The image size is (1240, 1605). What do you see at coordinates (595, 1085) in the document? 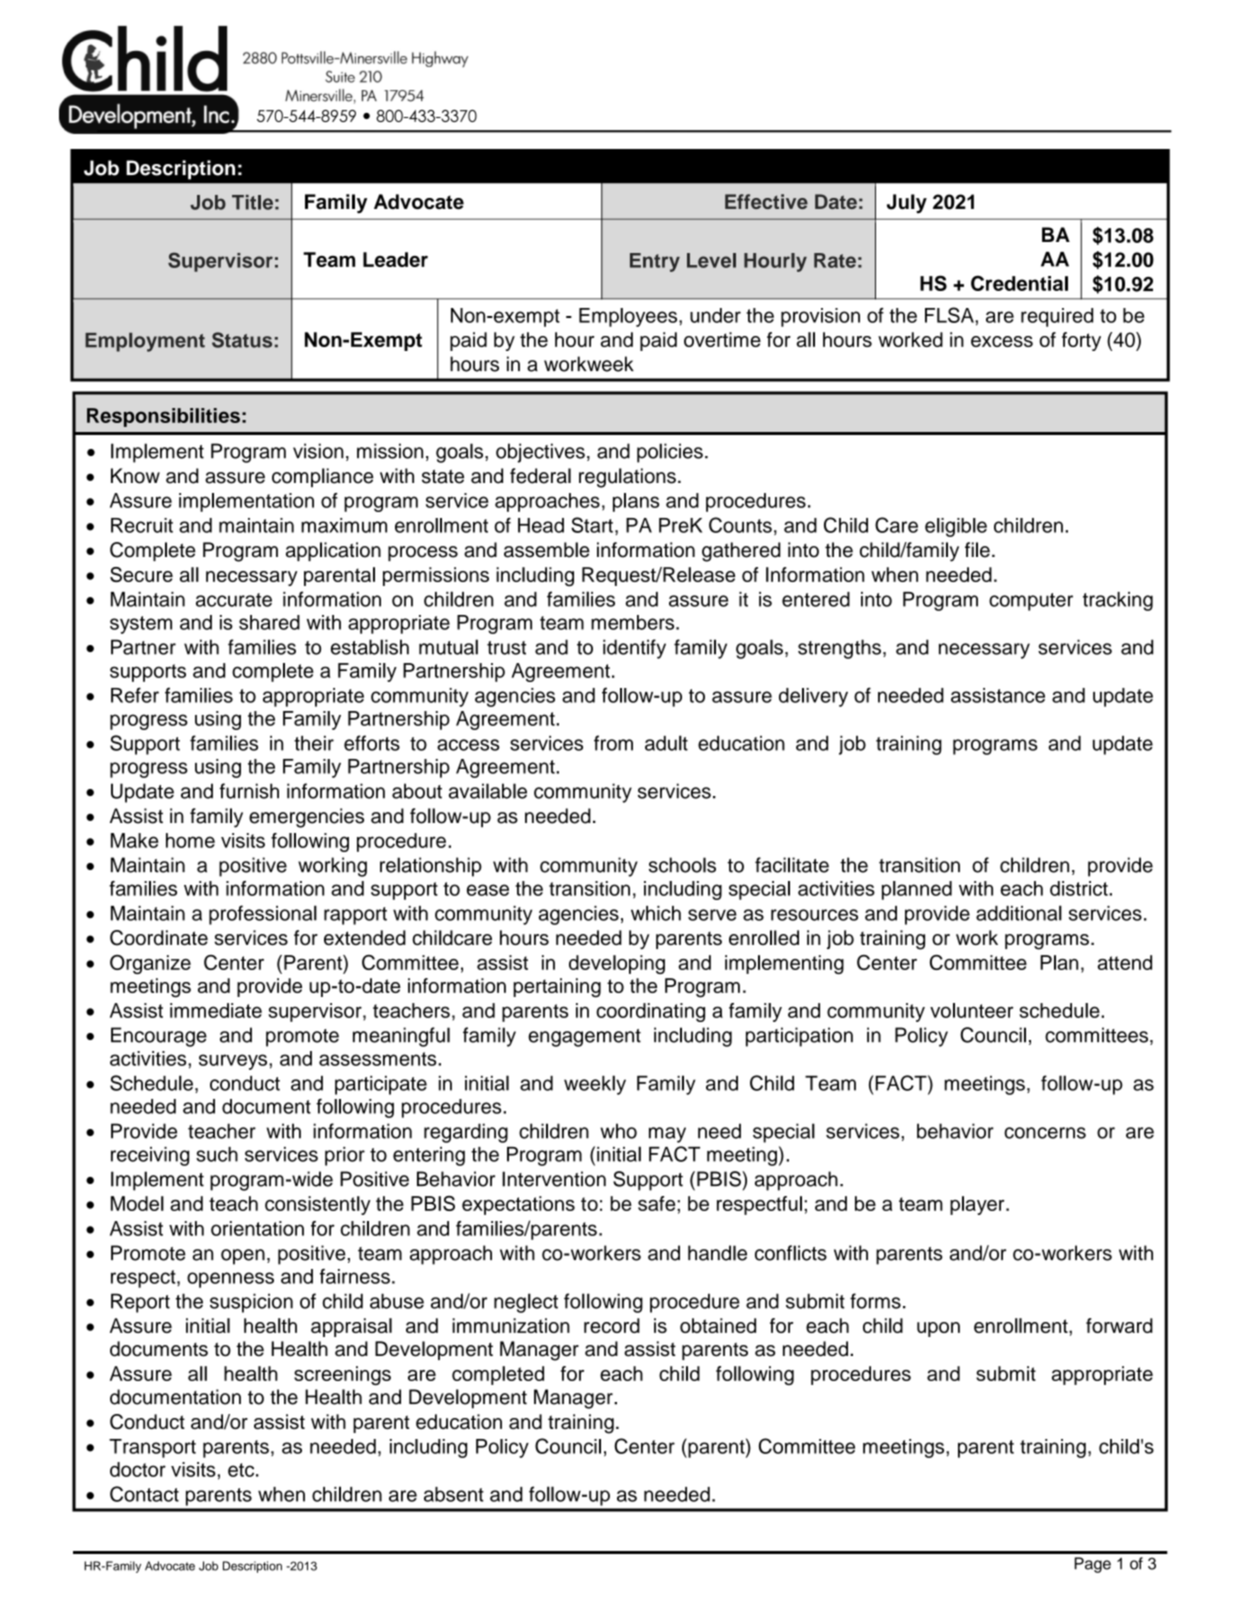
I see `weekly` at bounding box center [595, 1085].
